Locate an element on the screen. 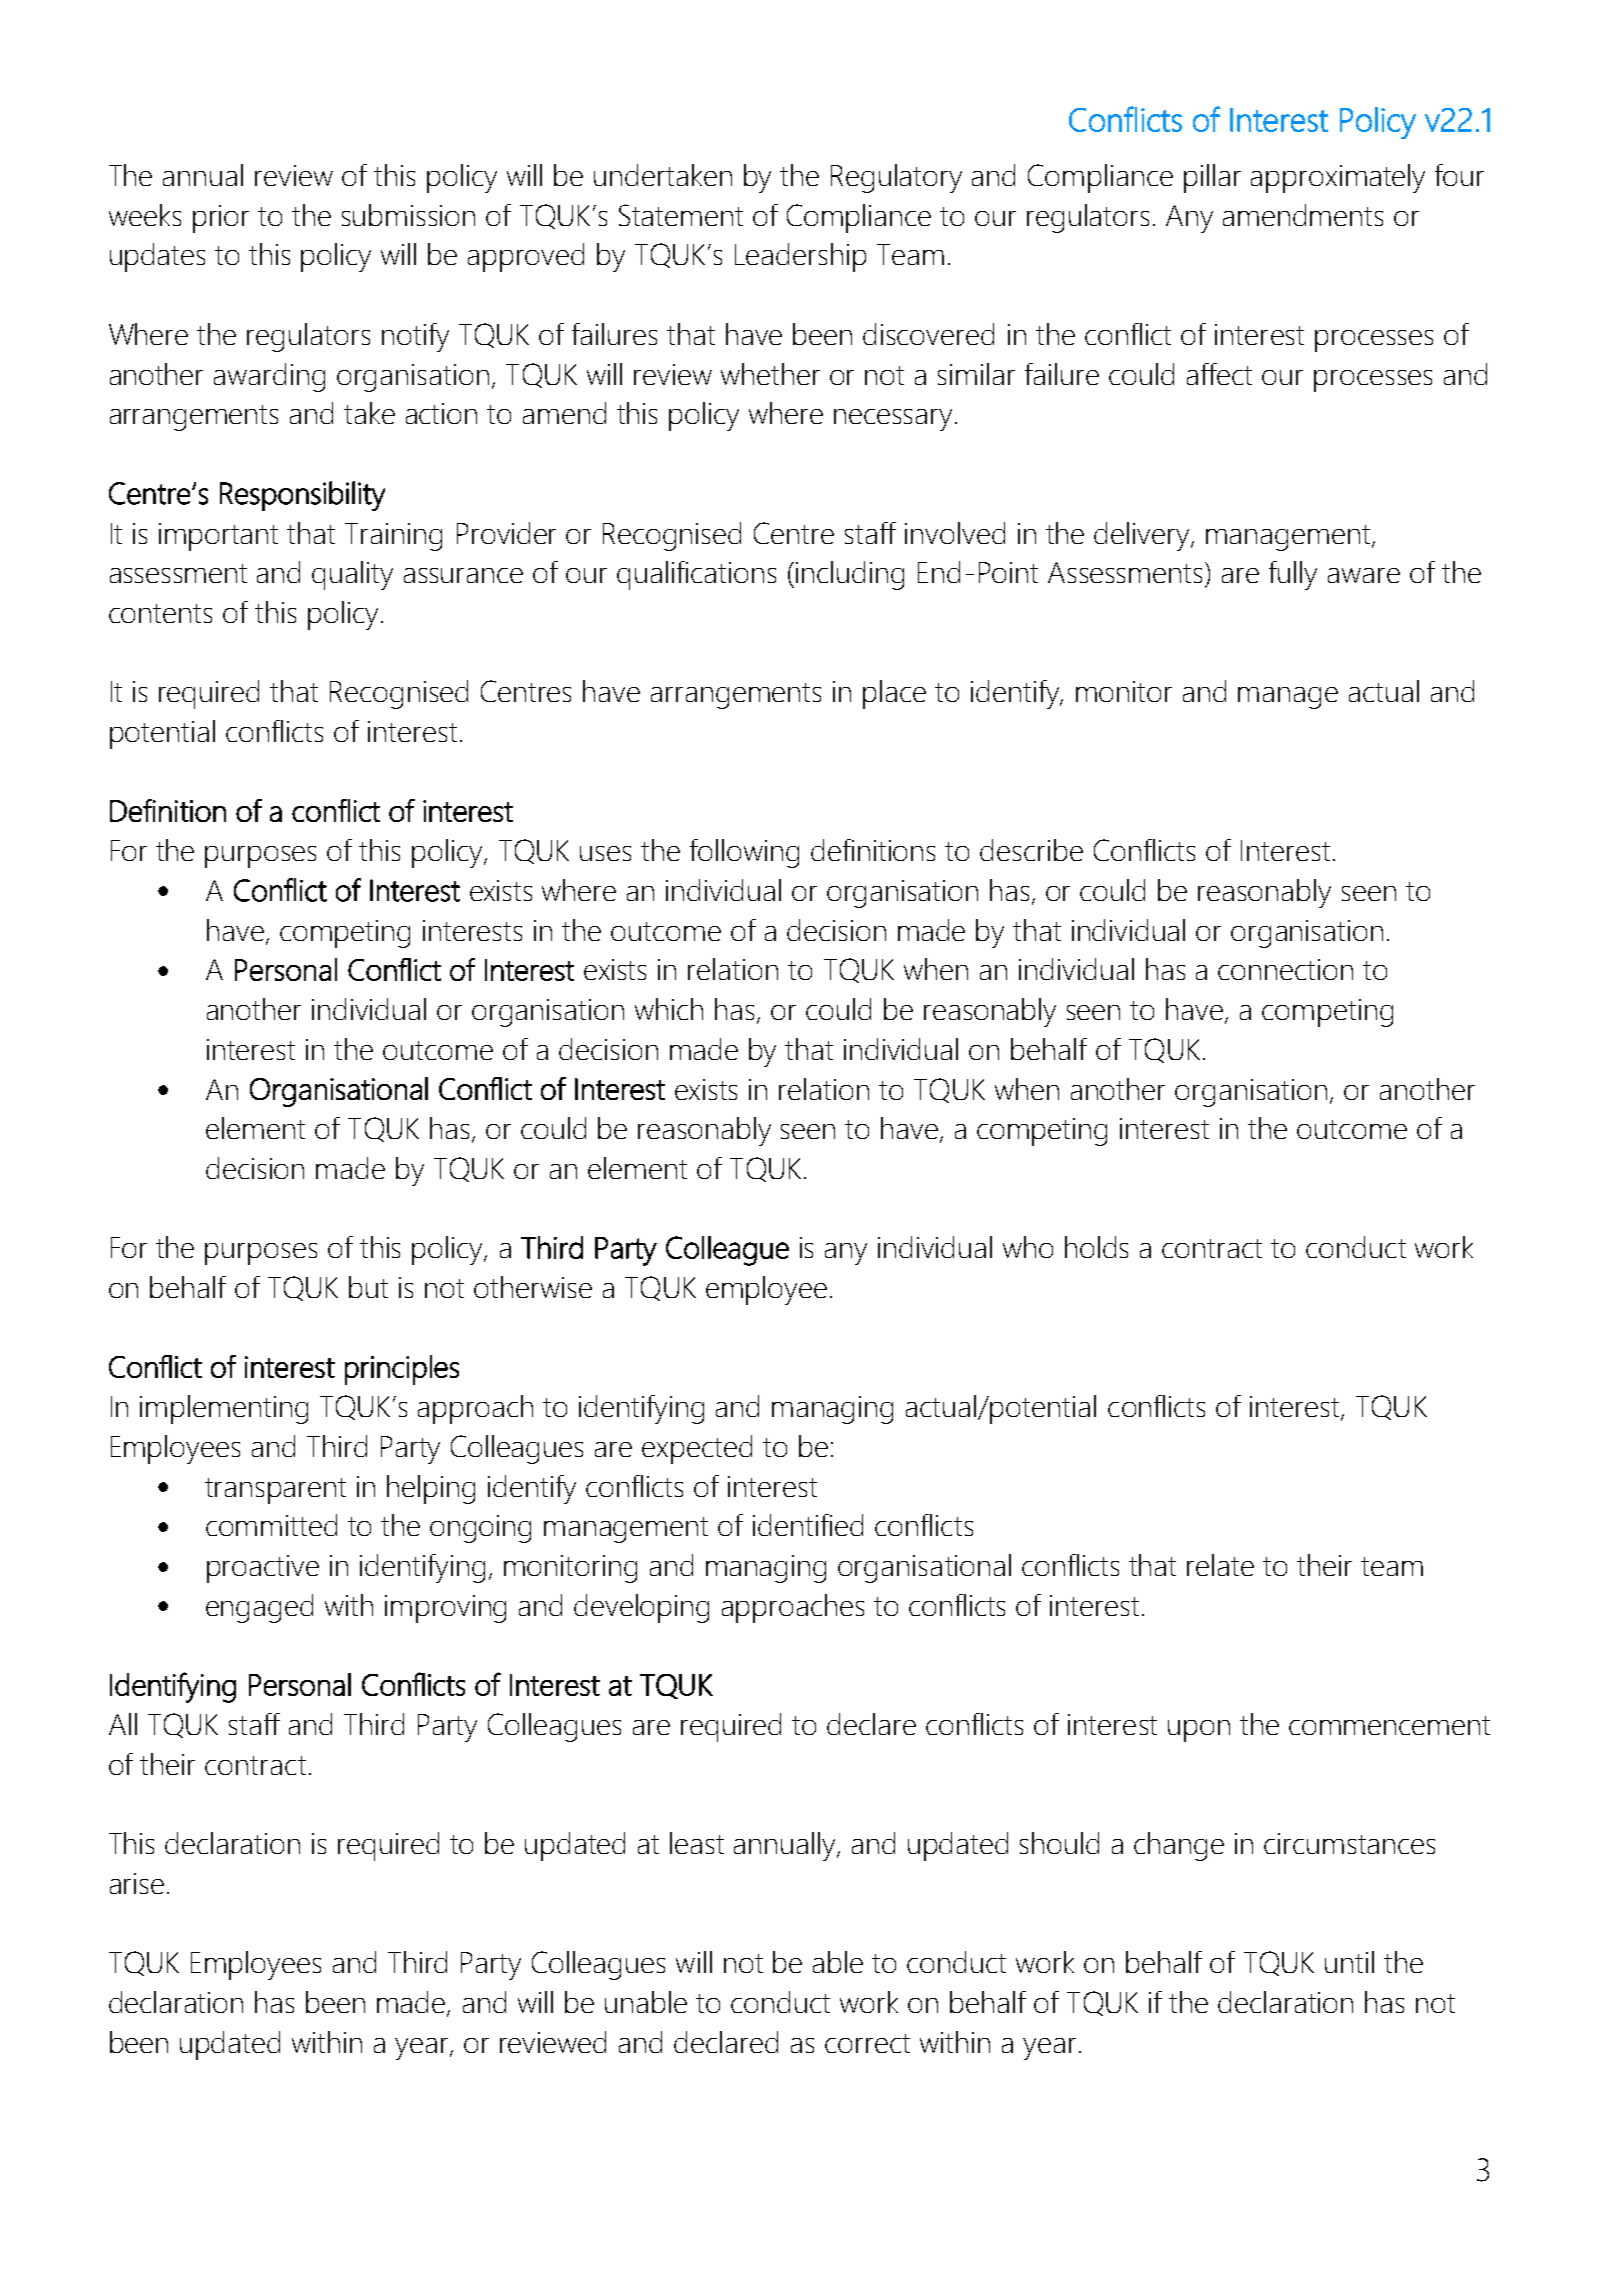 The height and width of the screenshot is (2285, 1615). arise is located at coordinates (137, 1883).
